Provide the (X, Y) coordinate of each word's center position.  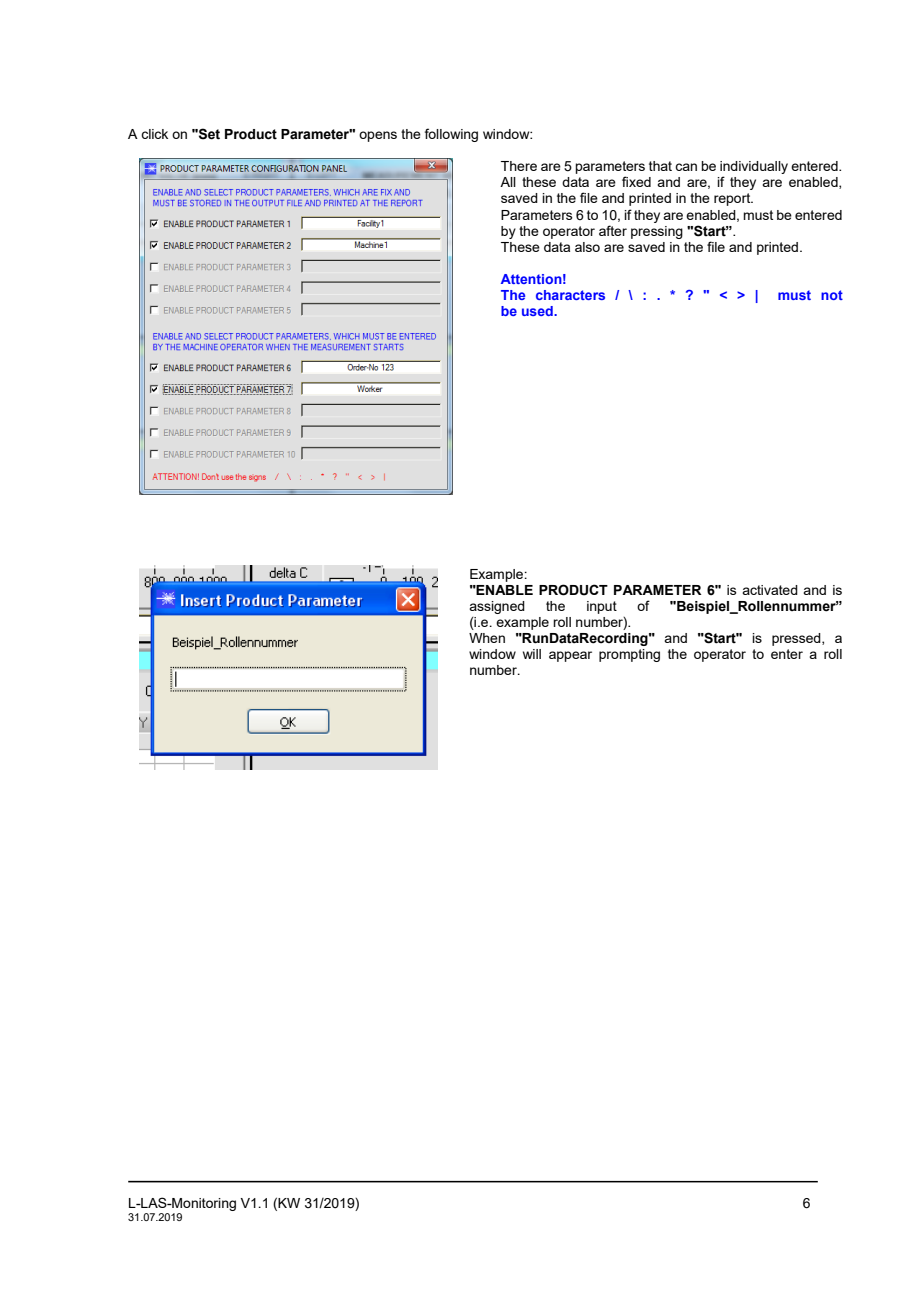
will (532, 654)
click (154, 134)
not (832, 295)
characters (570, 295)
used (538, 311)
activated (770, 590)
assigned (497, 607)
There (519, 166)
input (602, 607)
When (487, 638)
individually (754, 169)
